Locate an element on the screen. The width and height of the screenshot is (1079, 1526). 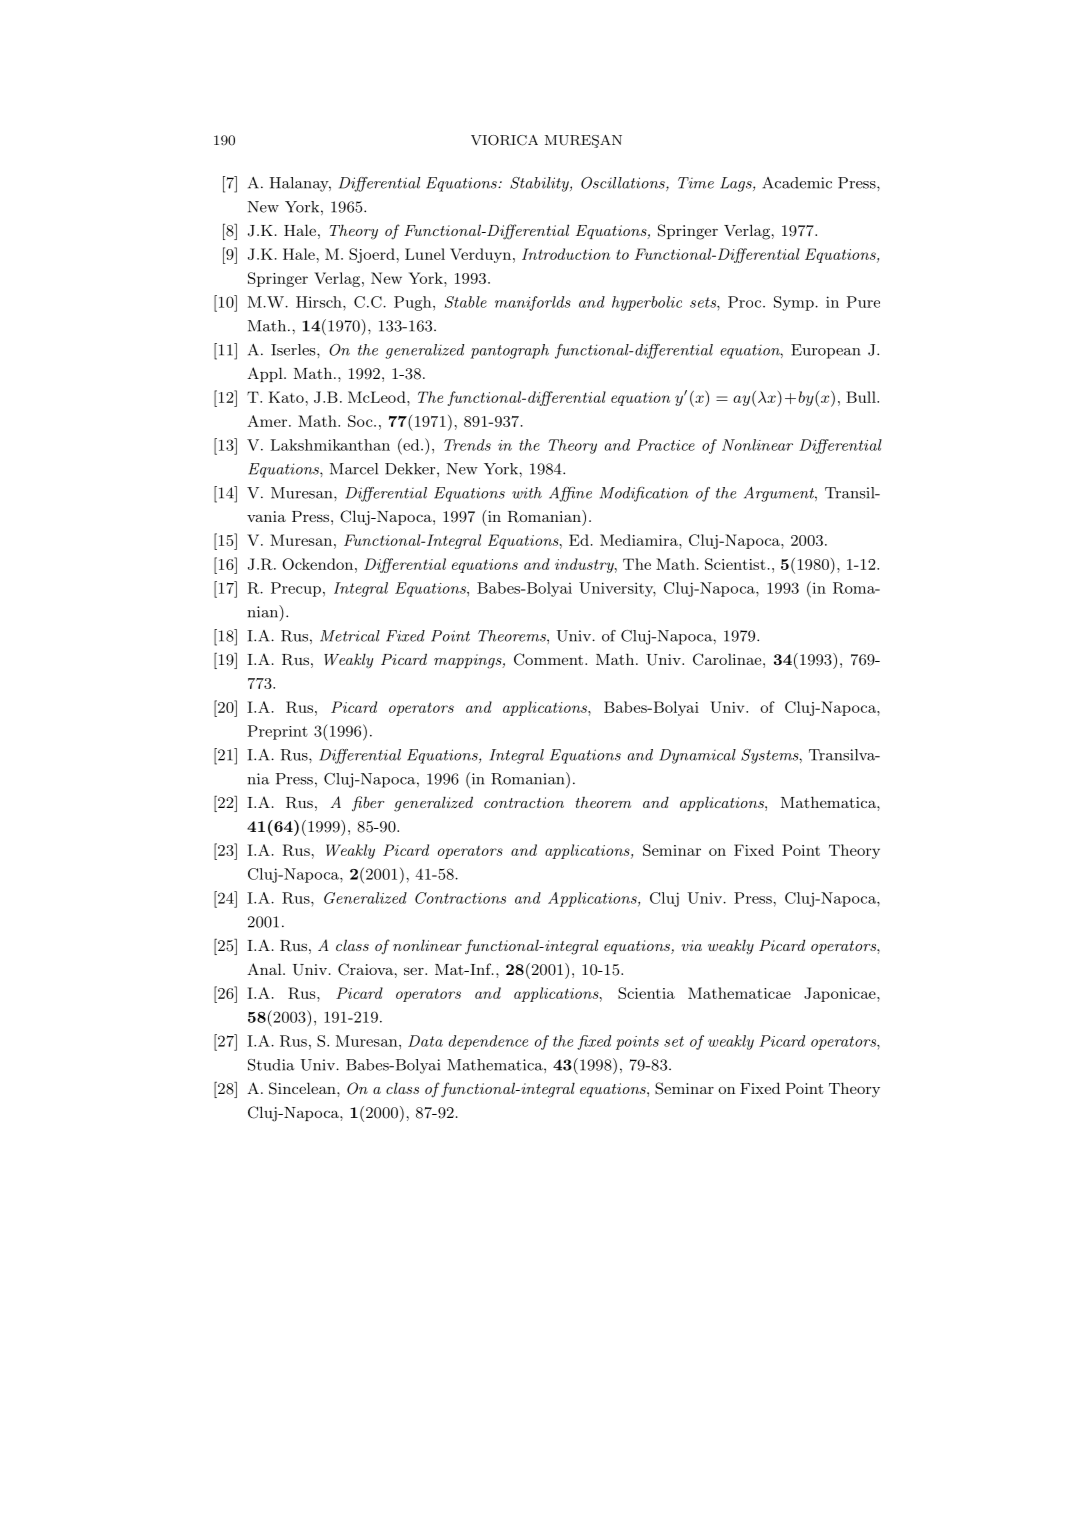
Academic is located at coordinates (797, 183).
